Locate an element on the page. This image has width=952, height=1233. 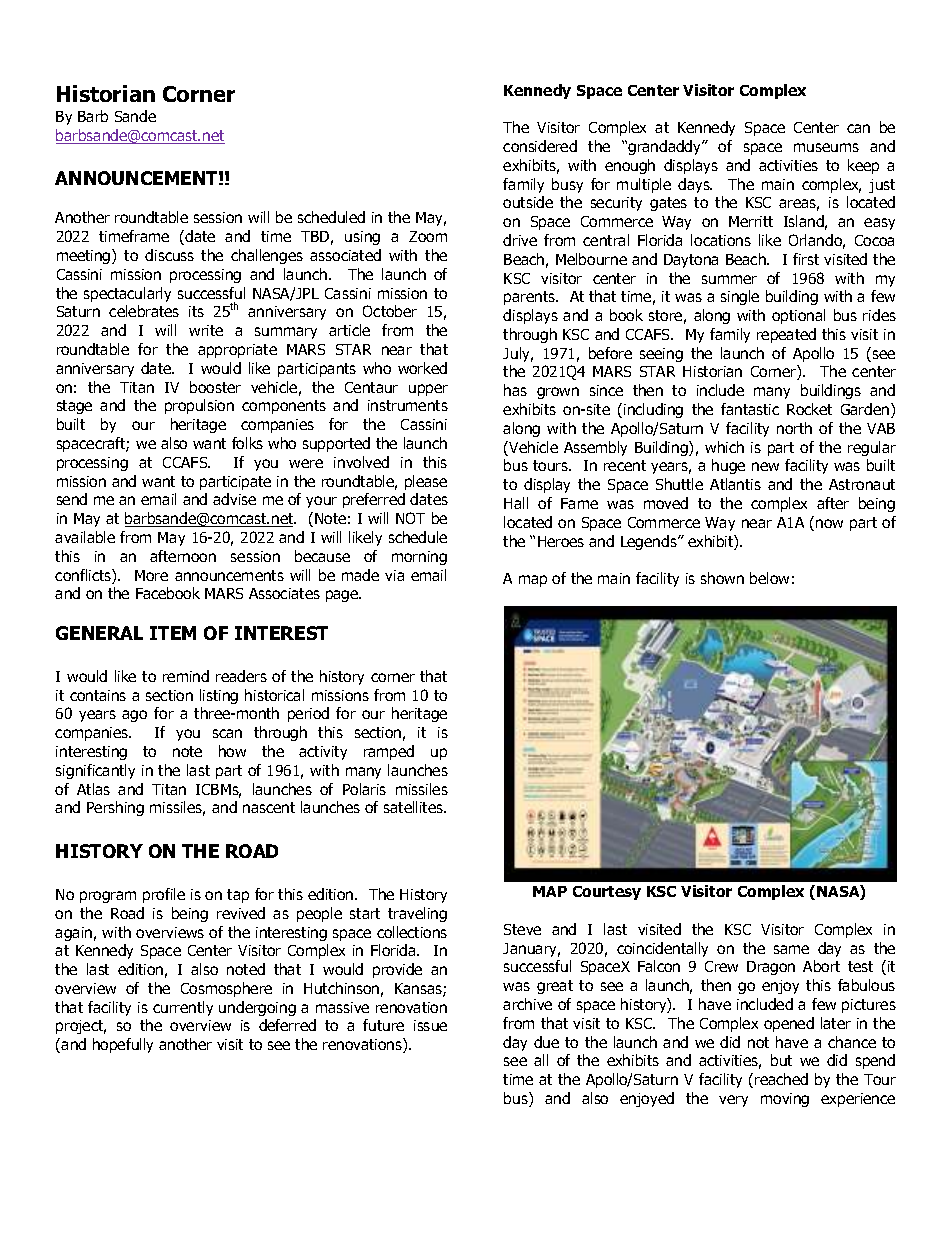
new is located at coordinates (765, 466).
